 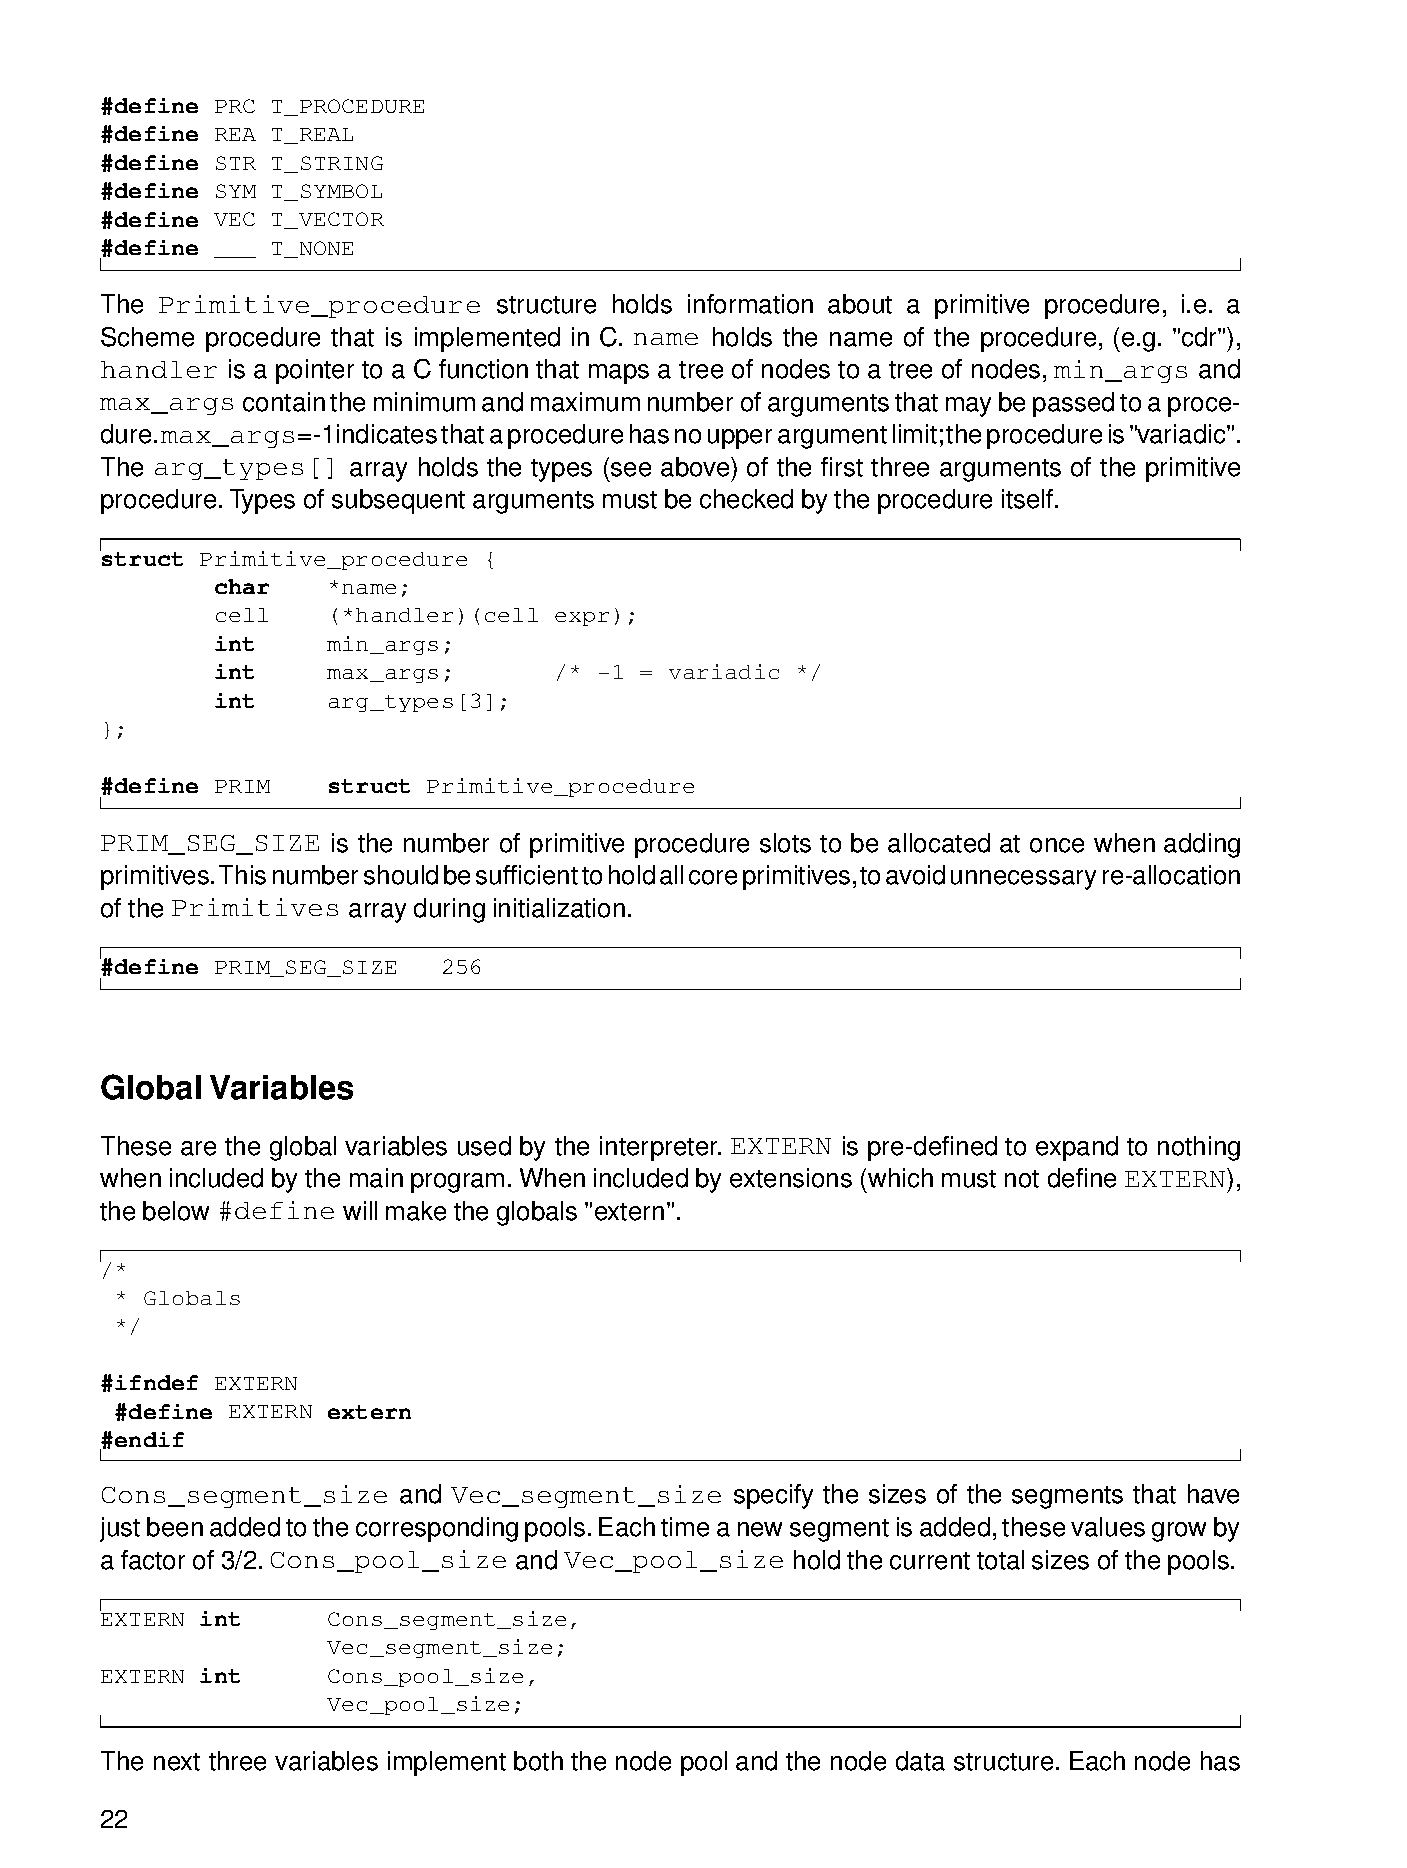 I want to click on about, so click(x=860, y=304).
